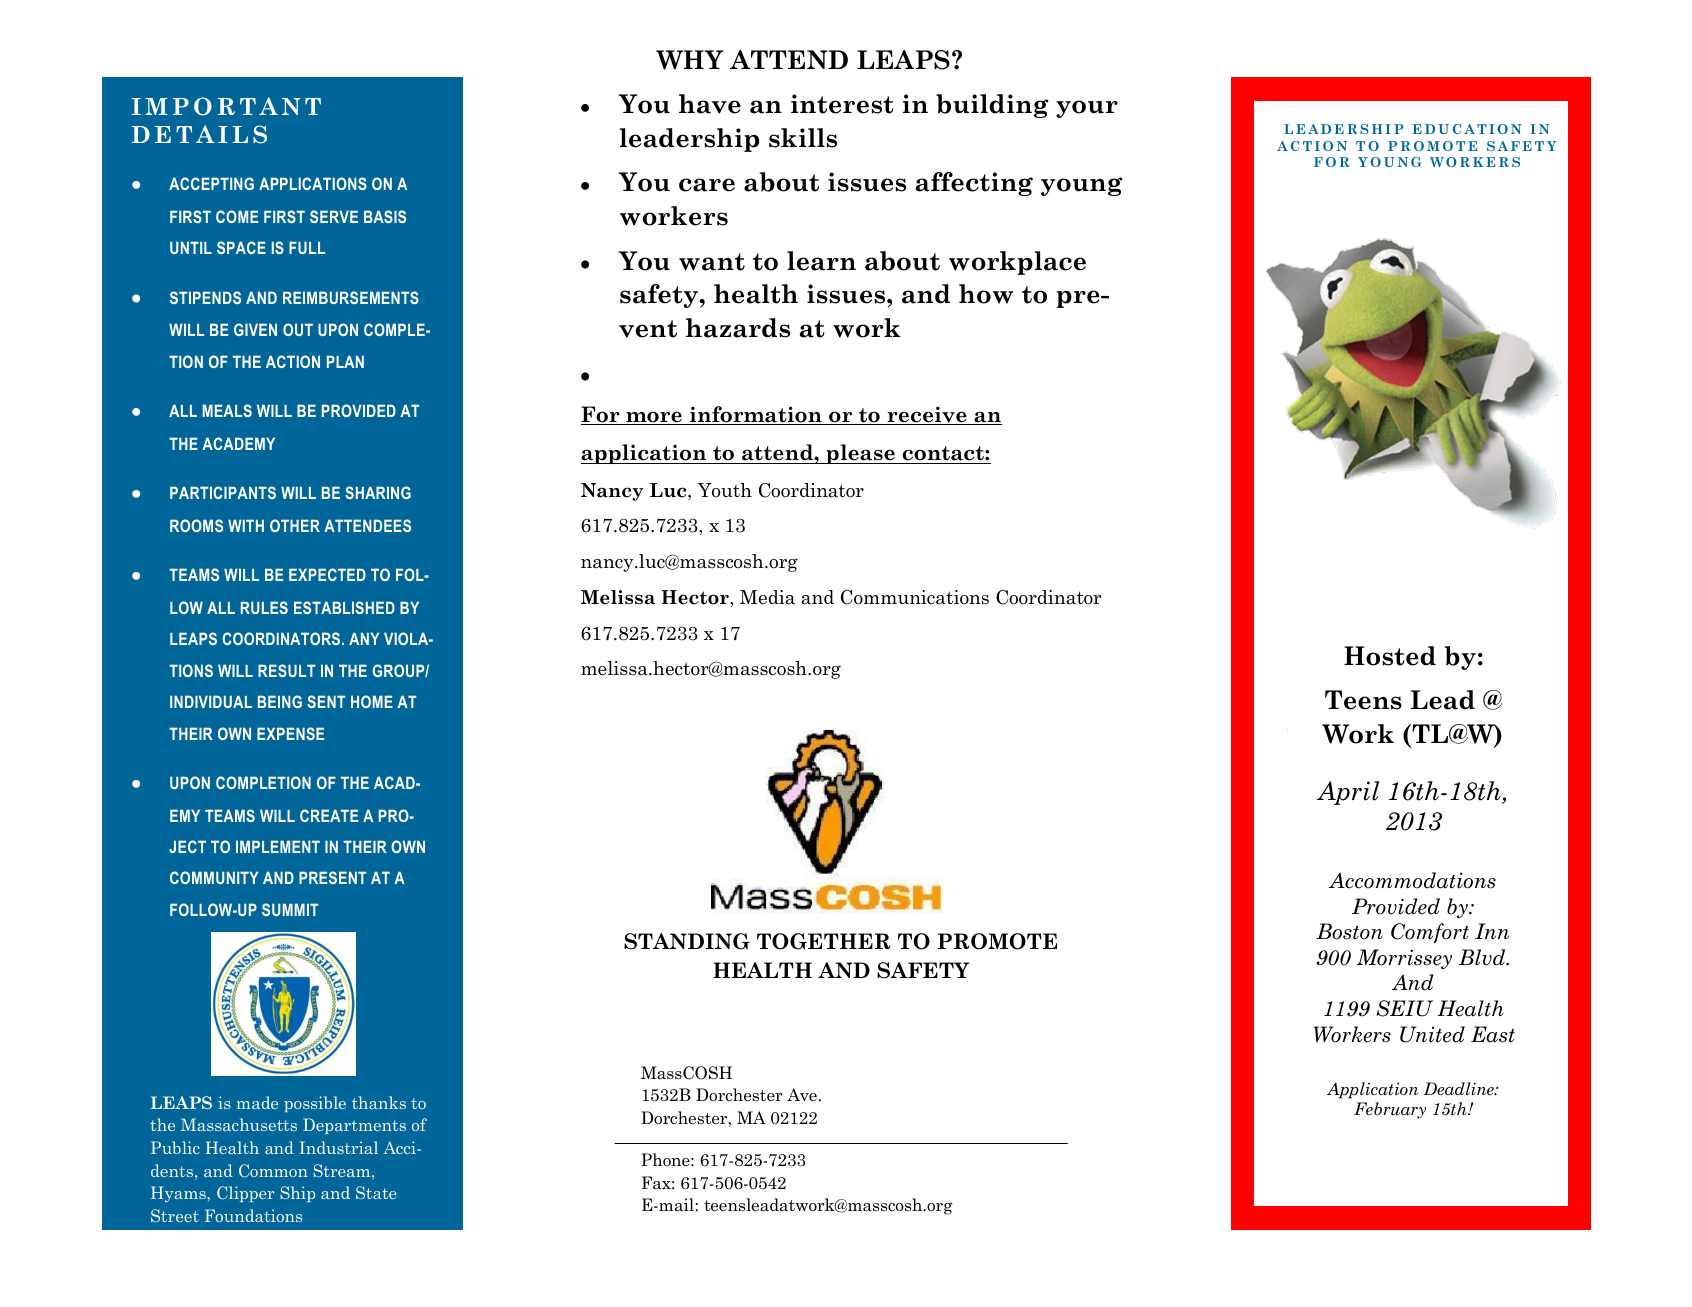 The height and width of the image is (1307, 1692). Describe the element at coordinates (842, 104) in the image. I see `interest` at that location.
